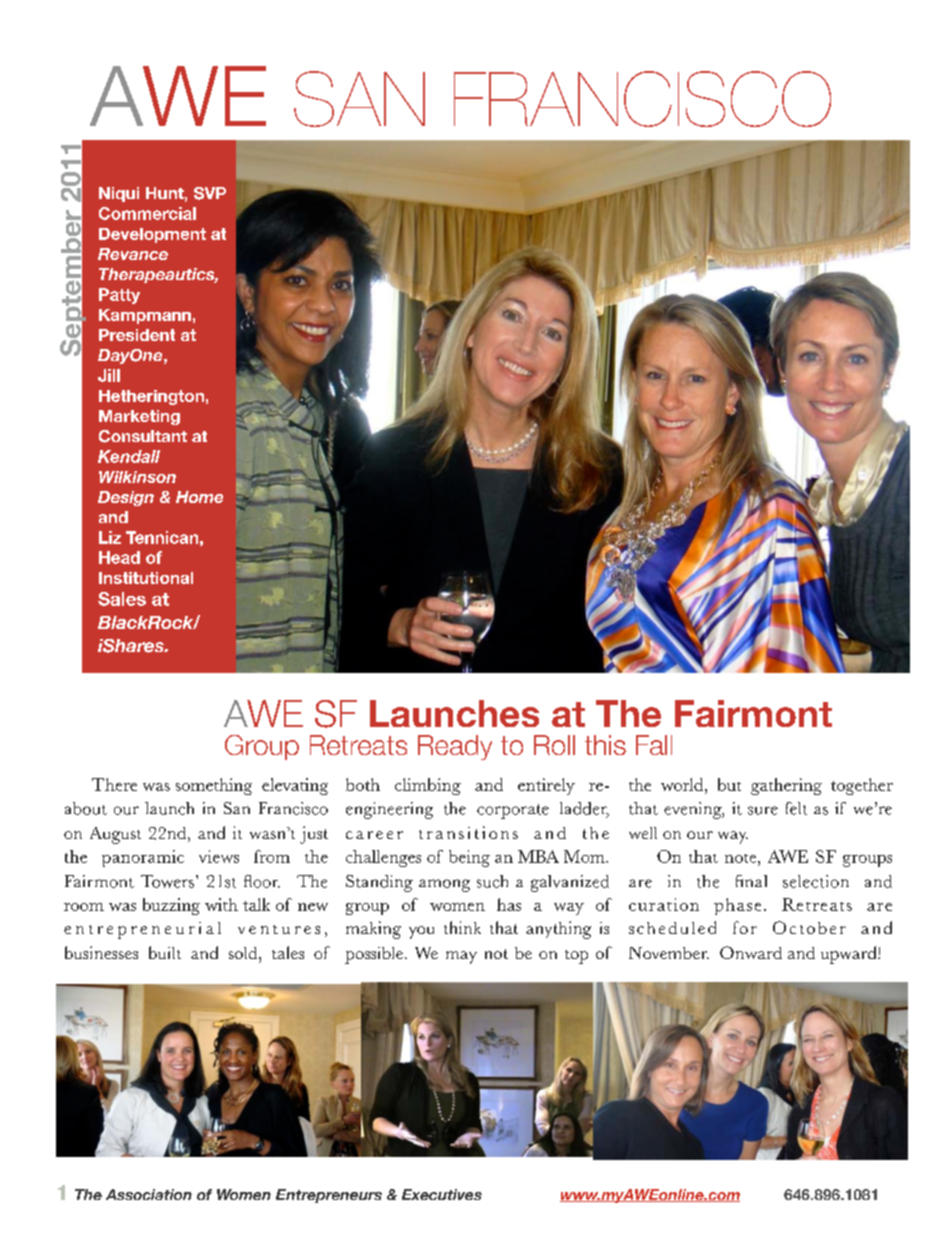  Describe the element at coordinates (455, 747) in the document. I see `Ready` at that location.
